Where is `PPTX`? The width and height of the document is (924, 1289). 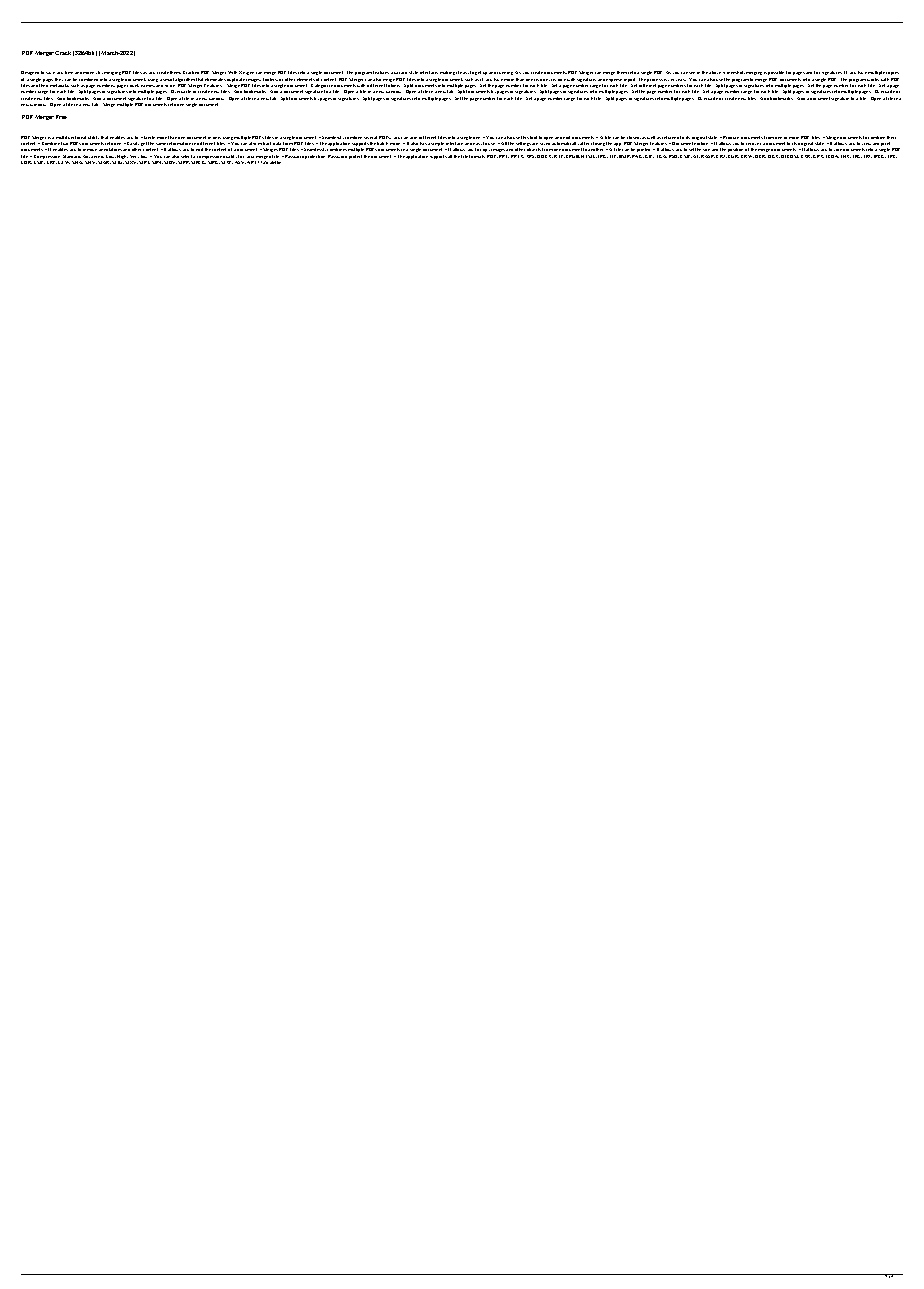
PPTX is located at coordinates (517, 156).
